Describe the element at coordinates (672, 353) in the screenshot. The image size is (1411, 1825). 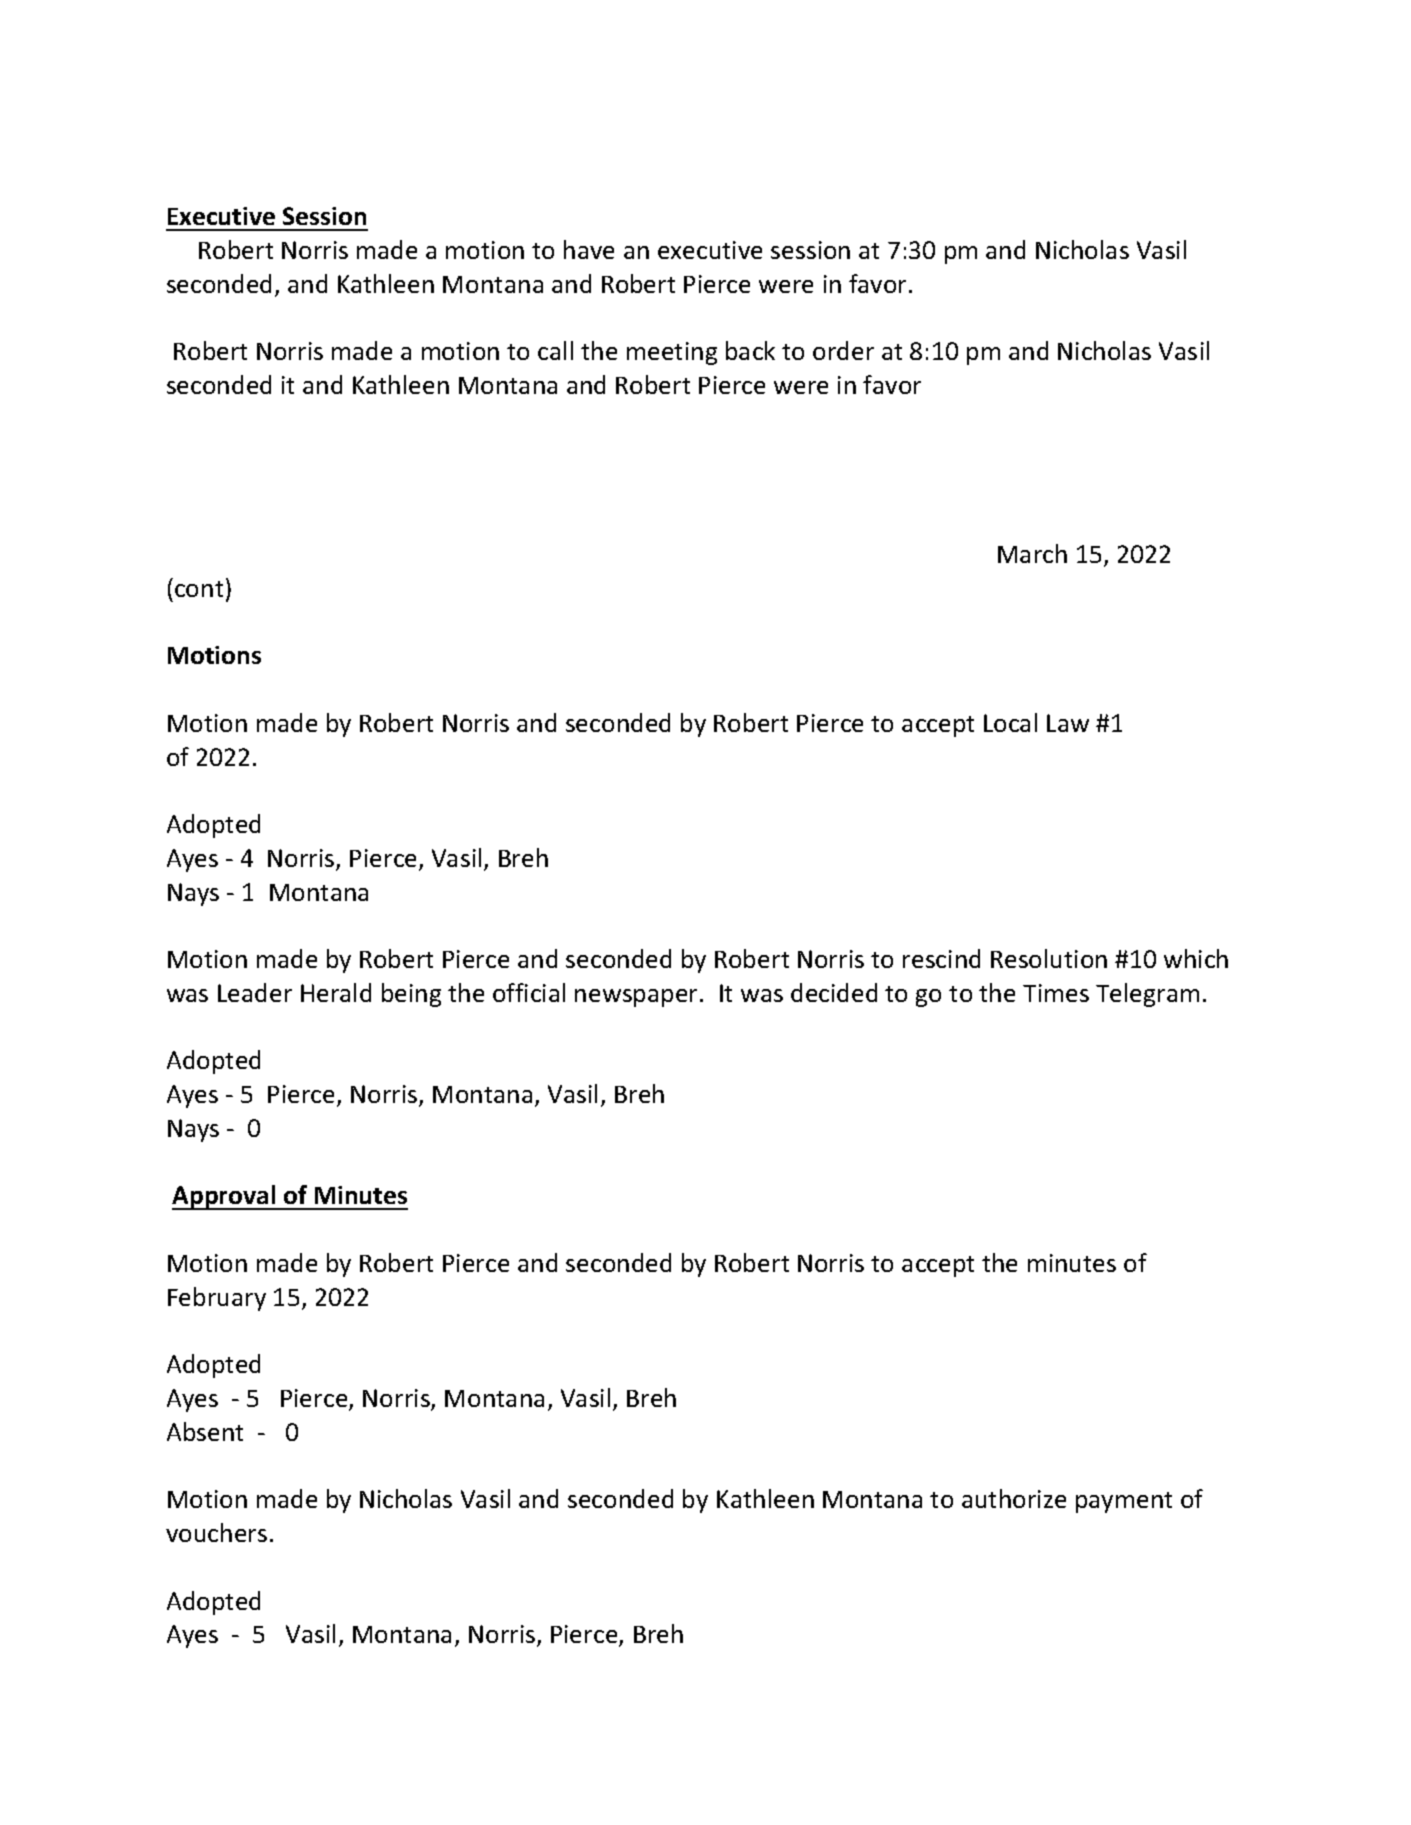
I see `meeting` at that location.
